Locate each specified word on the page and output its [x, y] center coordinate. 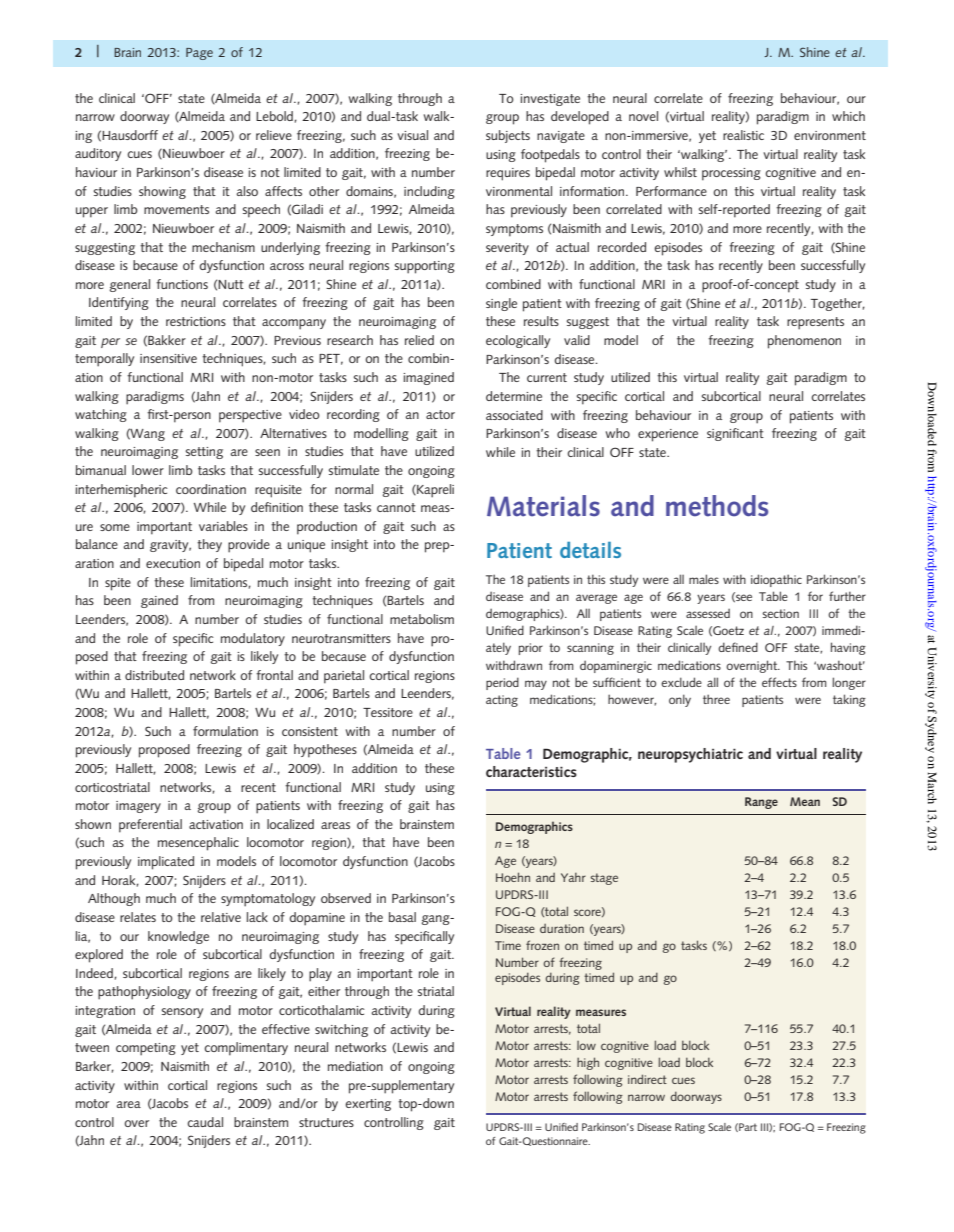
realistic [743, 135]
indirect [647, 1079]
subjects [508, 136]
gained [159, 601]
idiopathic [776, 580]
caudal [205, 1122]
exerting [368, 1105]
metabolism [422, 619]
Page [199, 54]
